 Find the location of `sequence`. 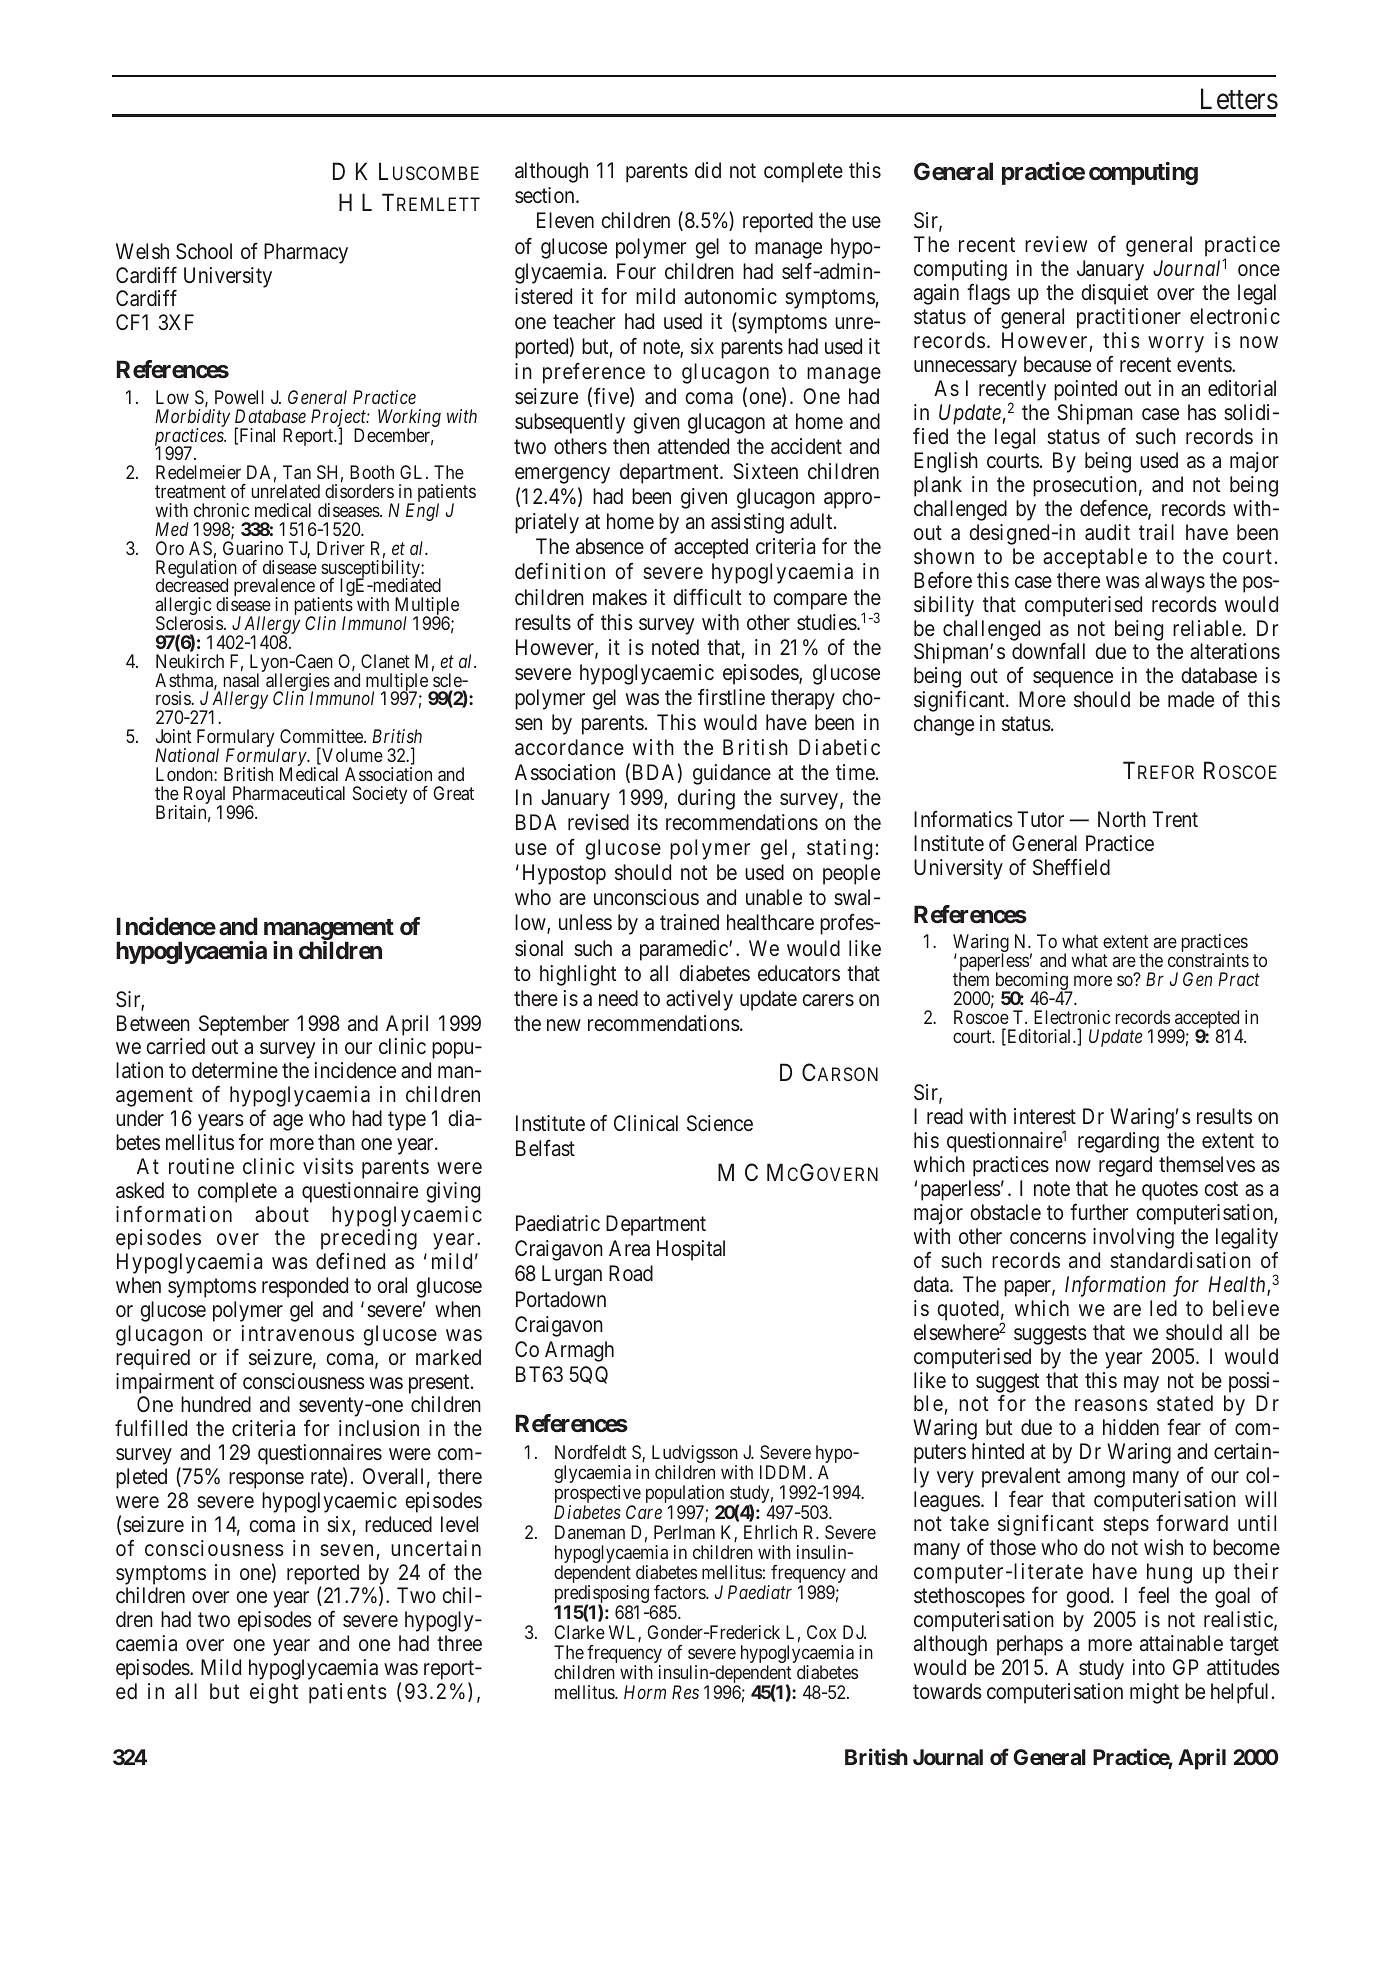

sequence is located at coordinates (1073, 680).
